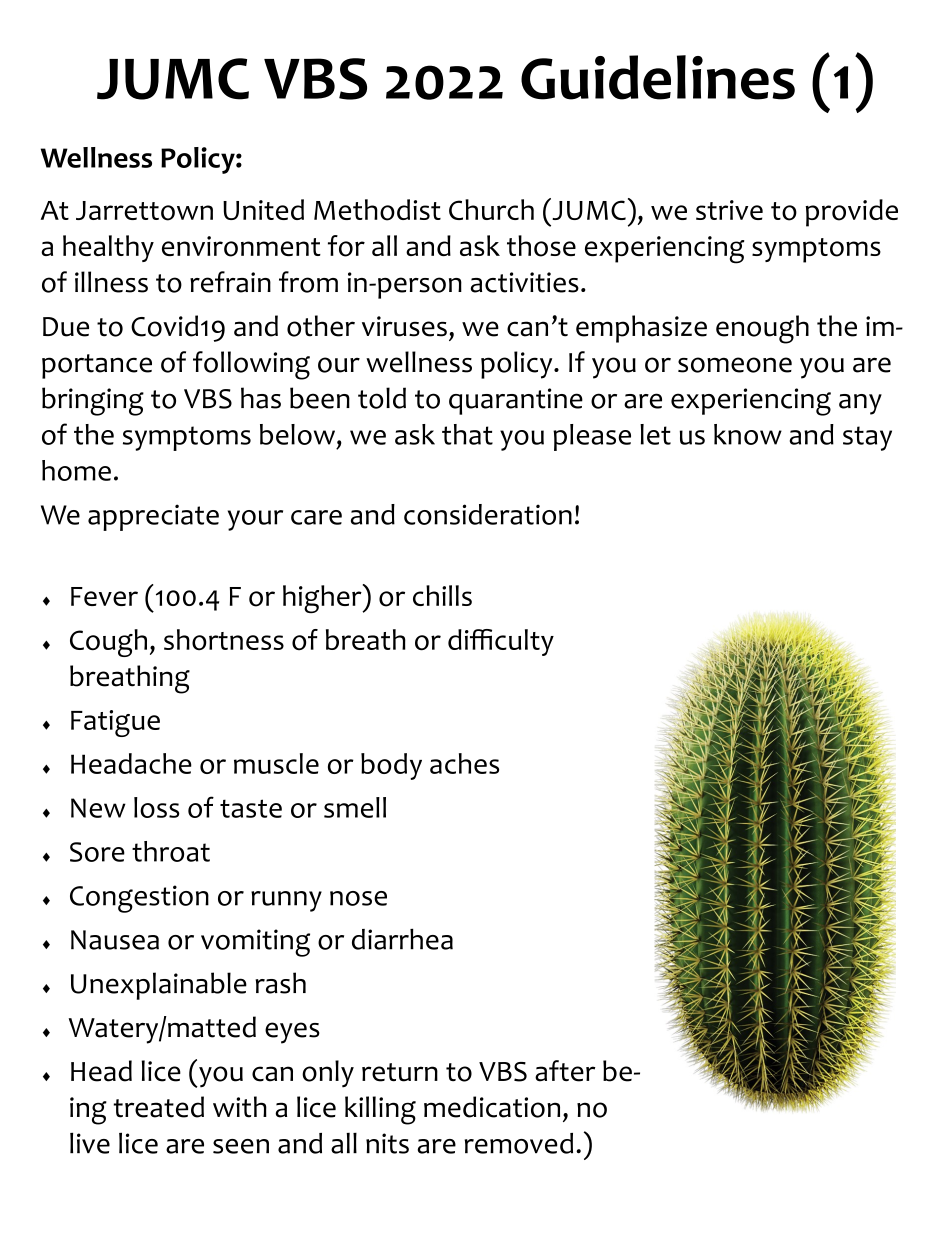  Describe the element at coordinates (104, 596) in the screenshot. I see `Fever` at that location.
